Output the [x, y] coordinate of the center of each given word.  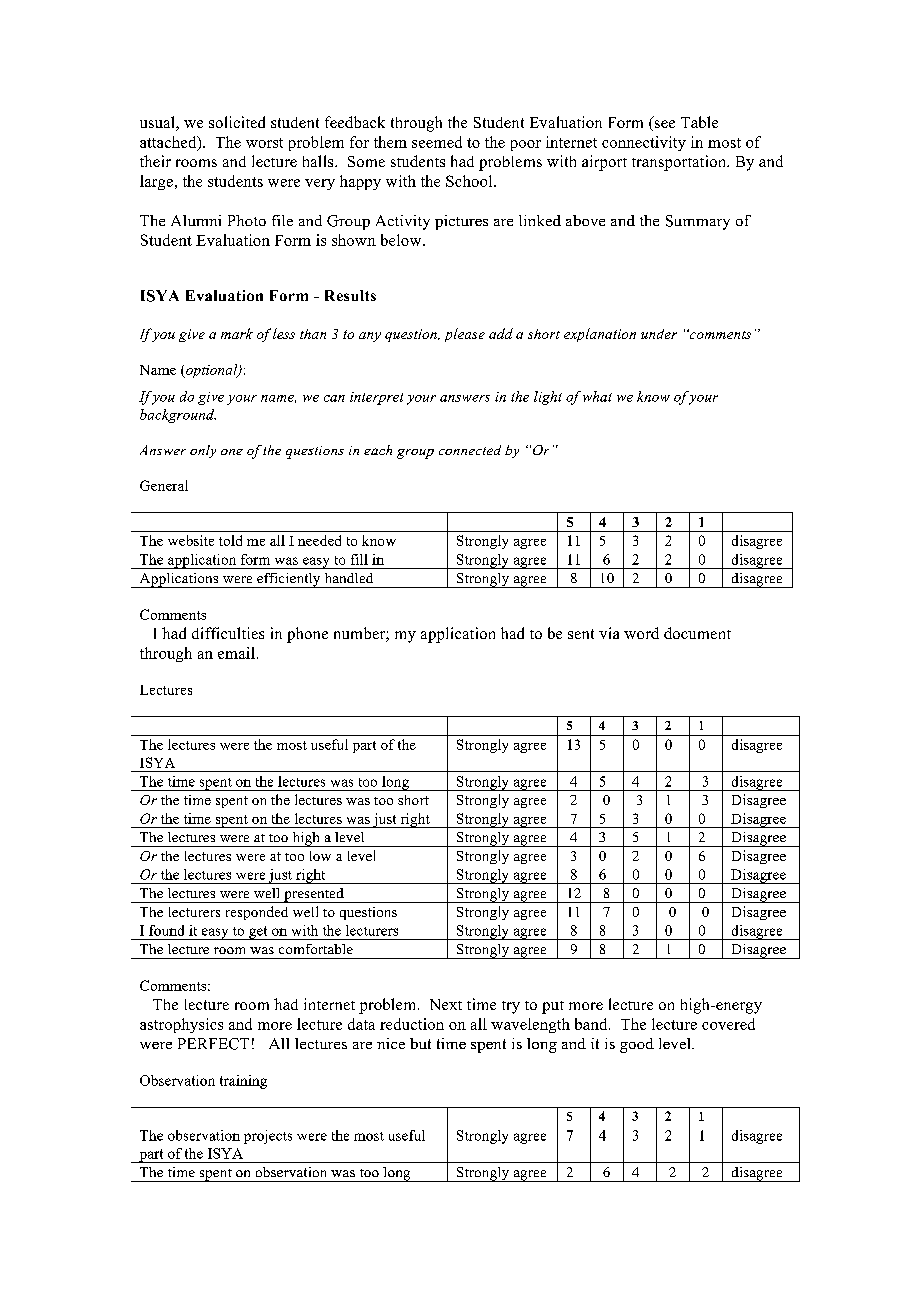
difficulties [228, 633]
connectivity [644, 143]
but [420, 1043]
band [592, 1024]
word [641, 633]
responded [257, 913]
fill [359, 559]
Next [446, 1004]
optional [212, 371]
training [243, 1082]
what [597, 396]
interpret [376, 398]
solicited [237, 122]
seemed [437, 142]
